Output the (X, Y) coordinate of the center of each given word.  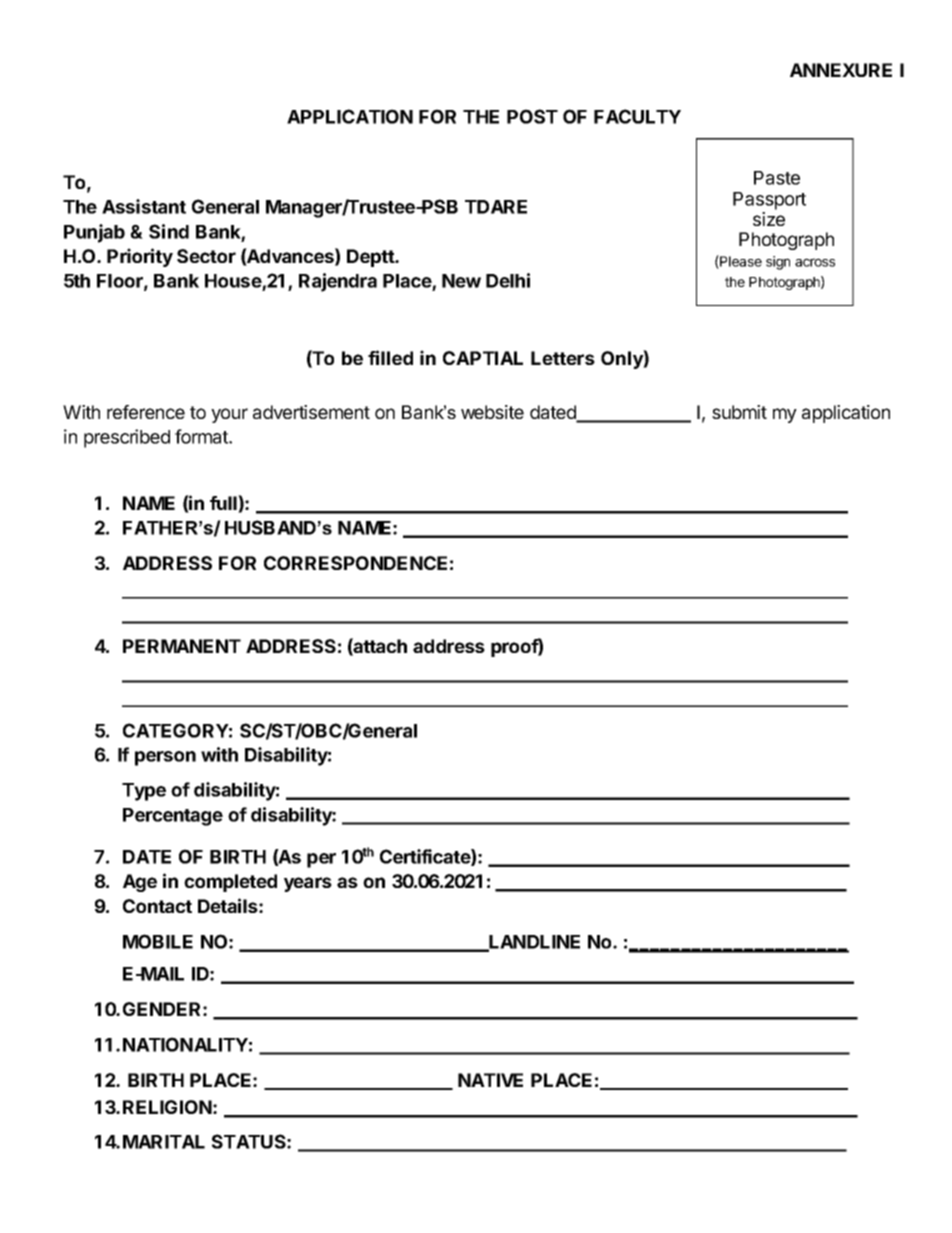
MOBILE (158, 941)
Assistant (144, 206)
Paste (777, 178)
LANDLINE (534, 943)
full (224, 504)
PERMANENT (182, 646)
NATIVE (490, 1080)
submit (739, 412)
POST (532, 116)
